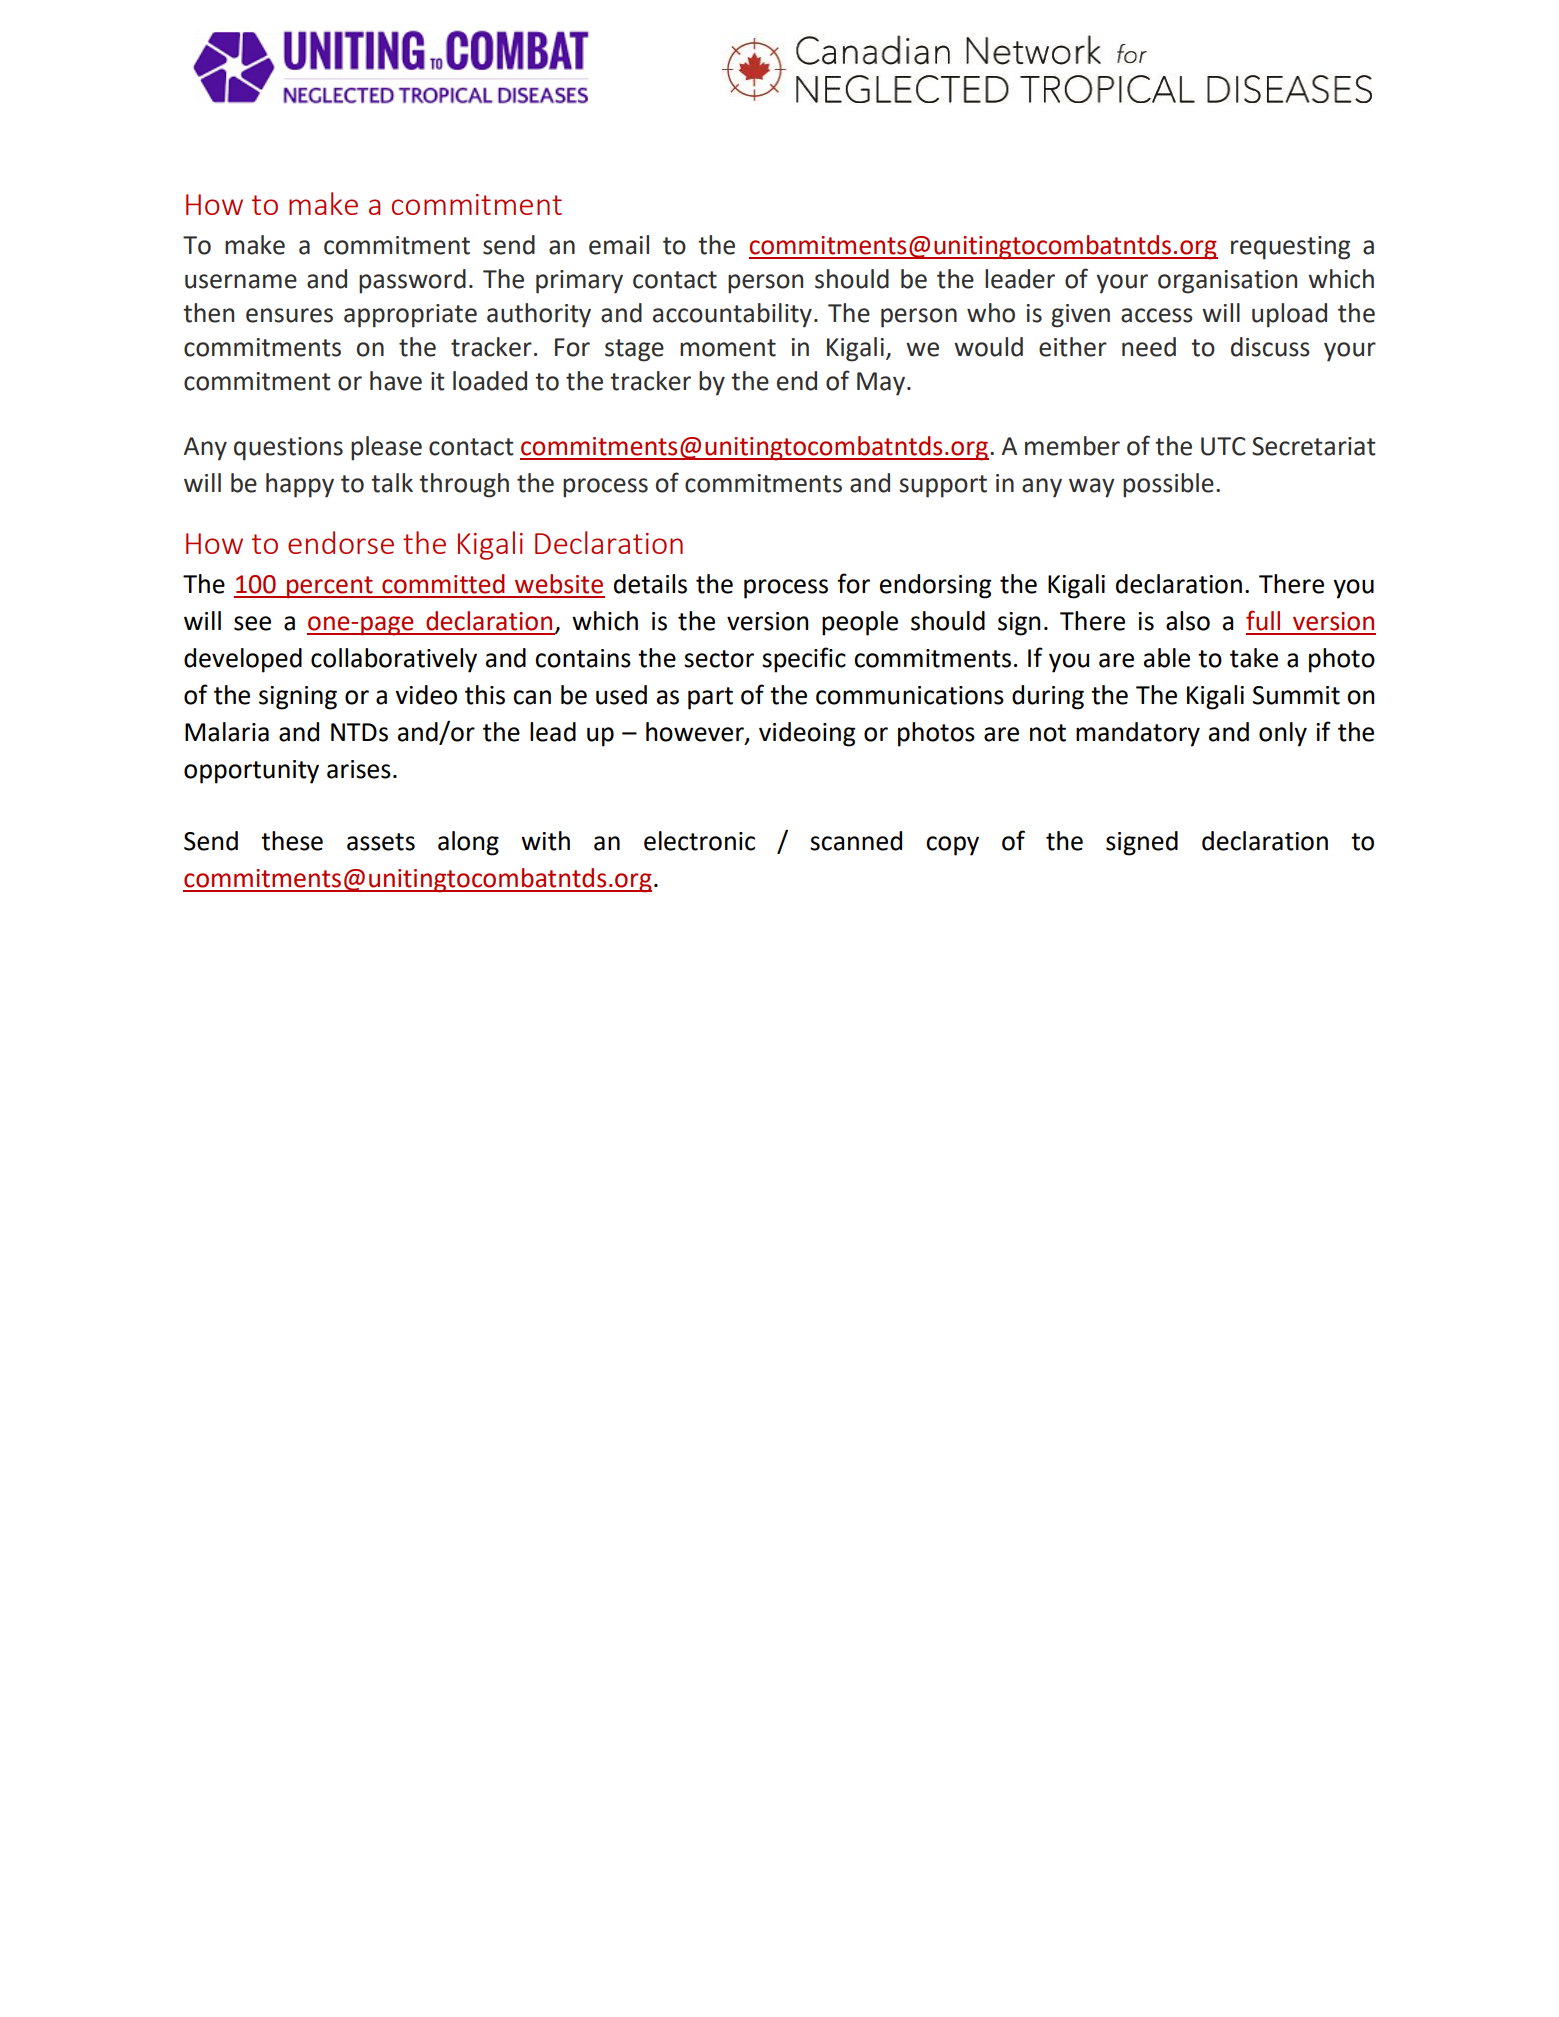  I want to click on percent, so click(330, 587).
